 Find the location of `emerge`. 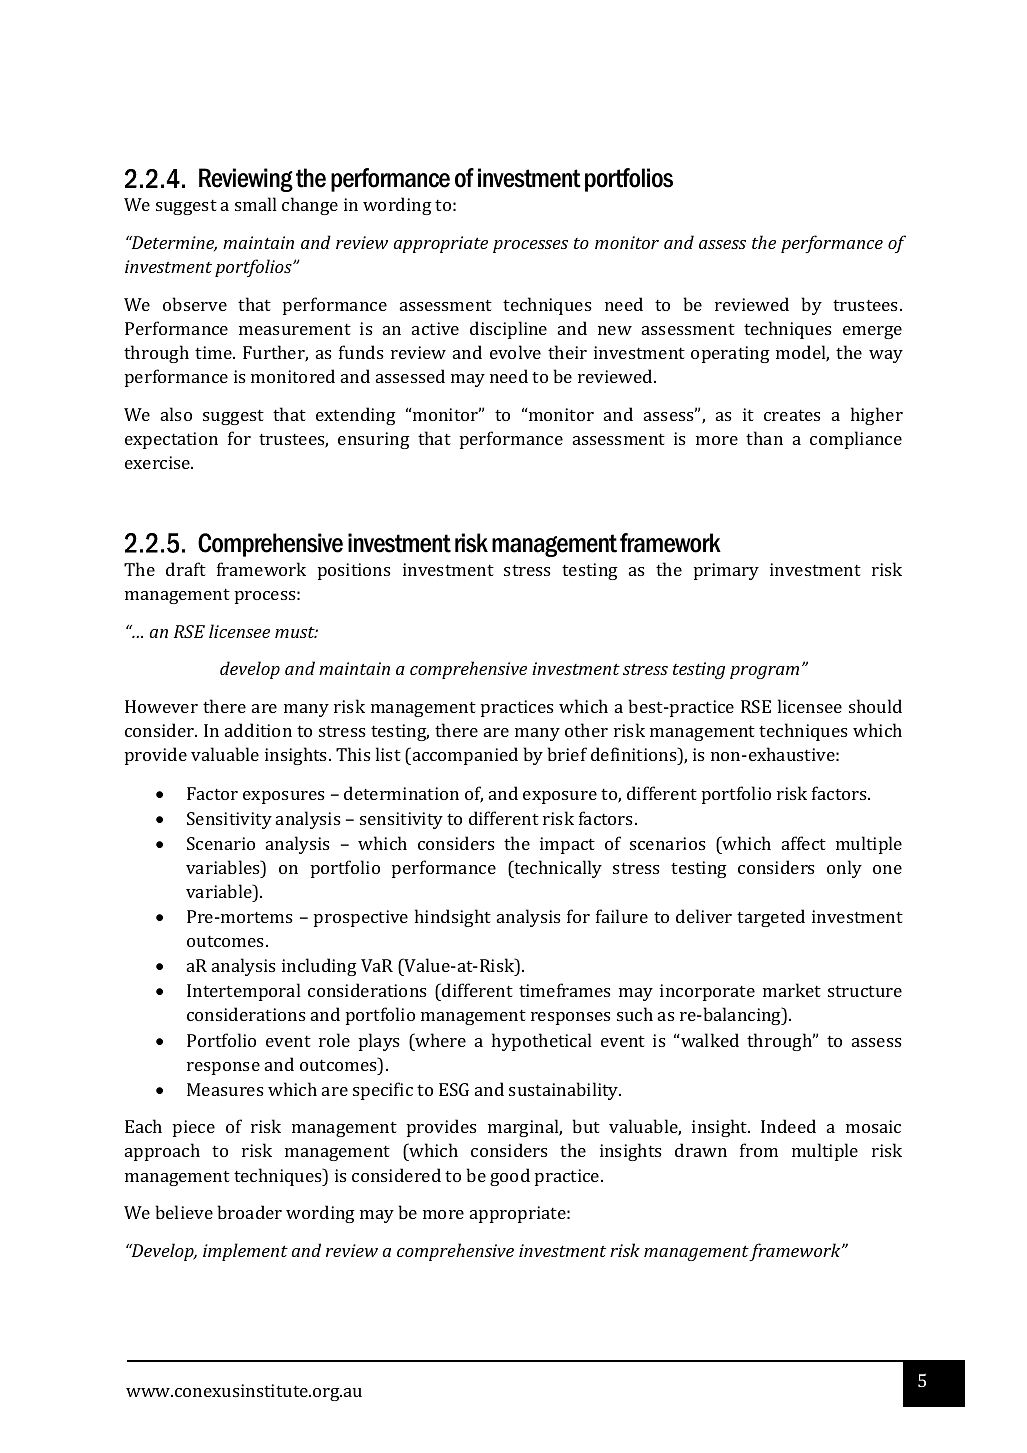

emerge is located at coordinates (872, 332).
